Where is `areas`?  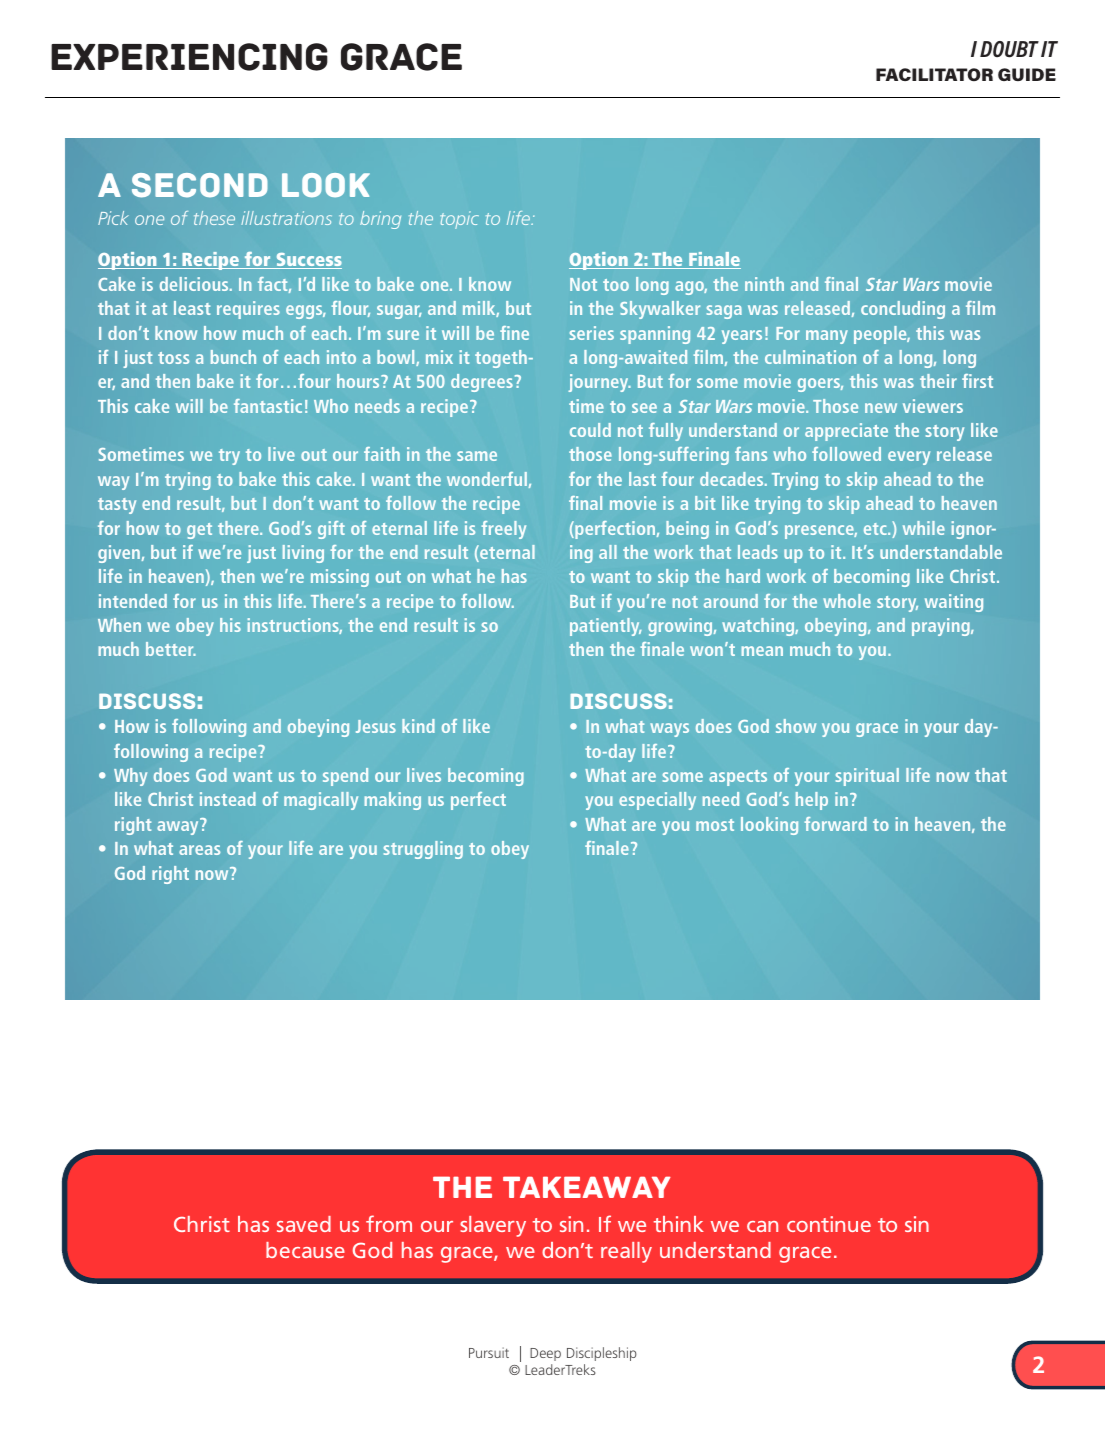
areas is located at coordinates (199, 850).
